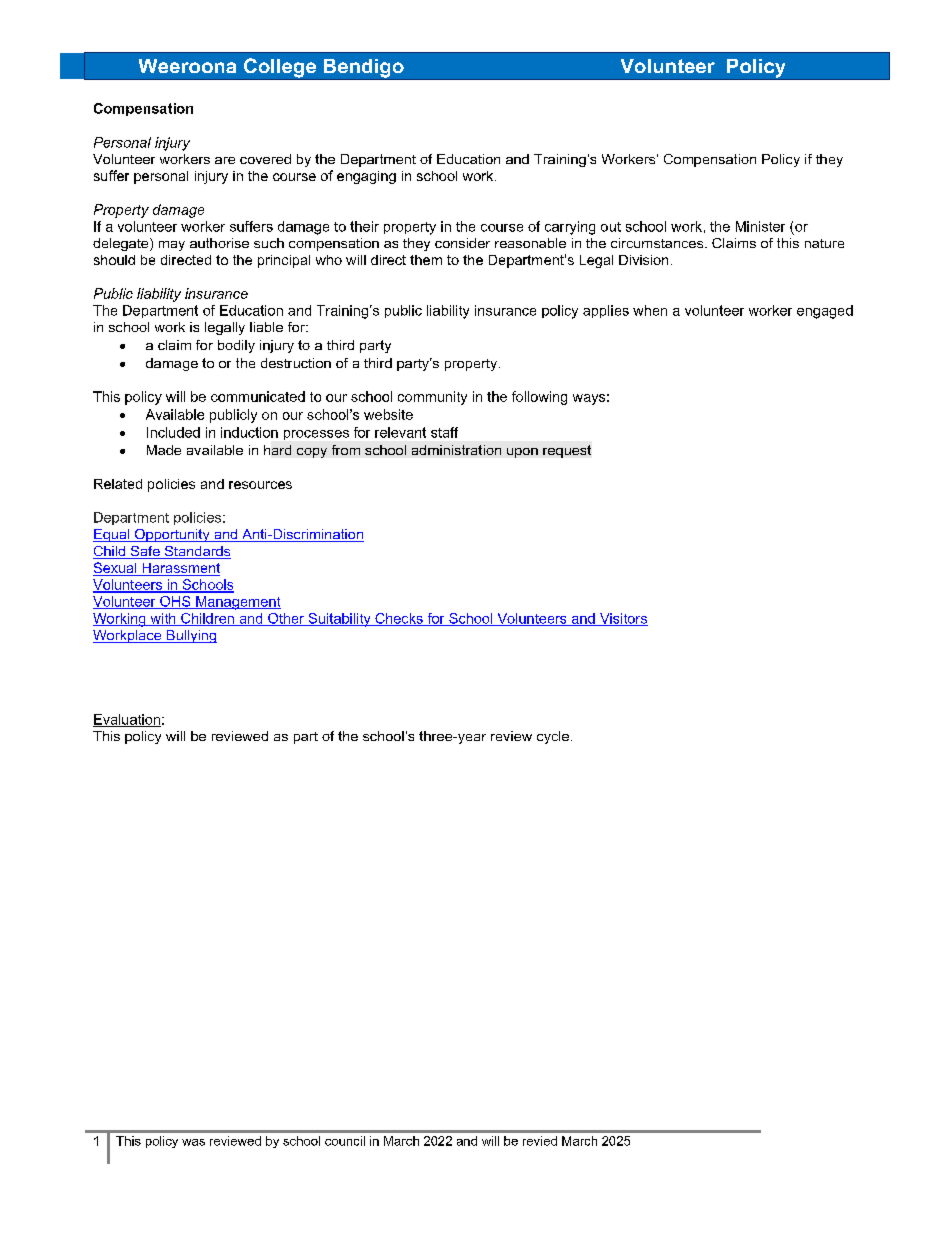 This screenshot has width=952, height=1233. I want to click on Standards, so click(197, 552).
